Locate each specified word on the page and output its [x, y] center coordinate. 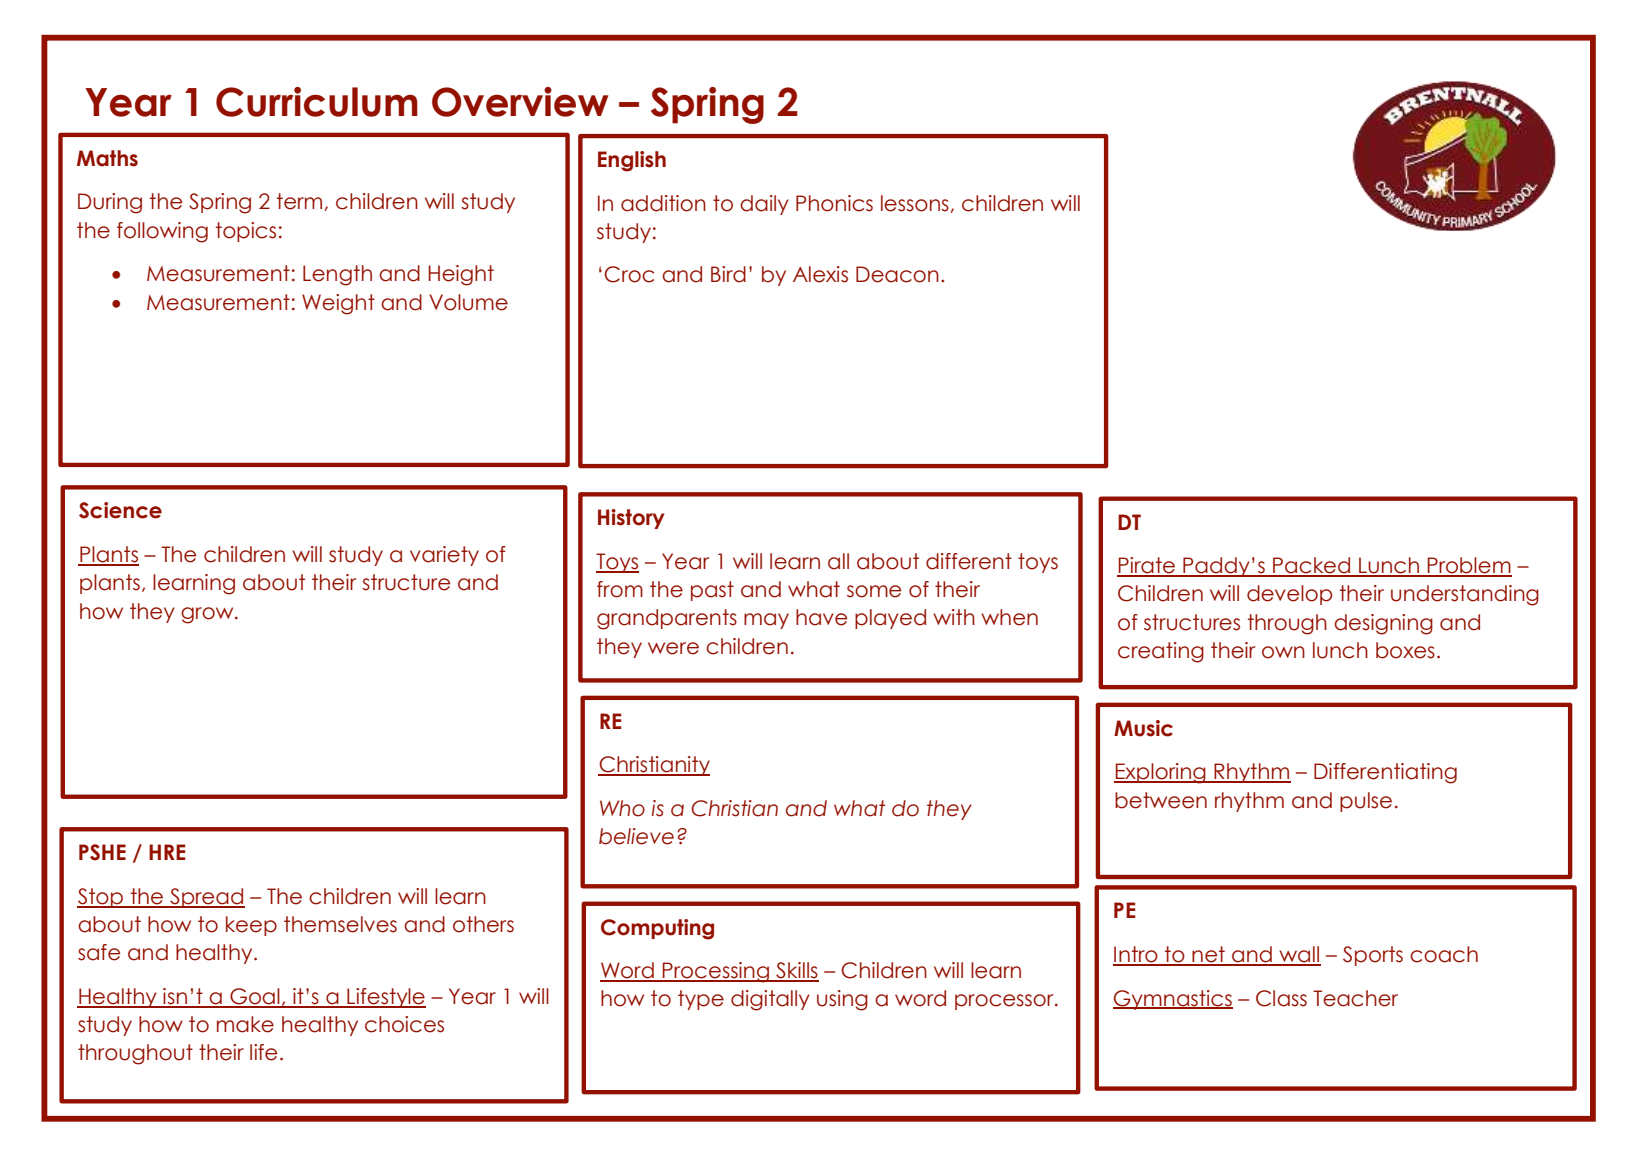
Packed [1312, 566]
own [1283, 652]
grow [208, 615]
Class [1281, 998]
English [632, 161]
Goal [255, 997]
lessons [915, 203]
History [631, 519]
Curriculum [317, 102]
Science [120, 510]
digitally [770, 1000]
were [673, 648]
